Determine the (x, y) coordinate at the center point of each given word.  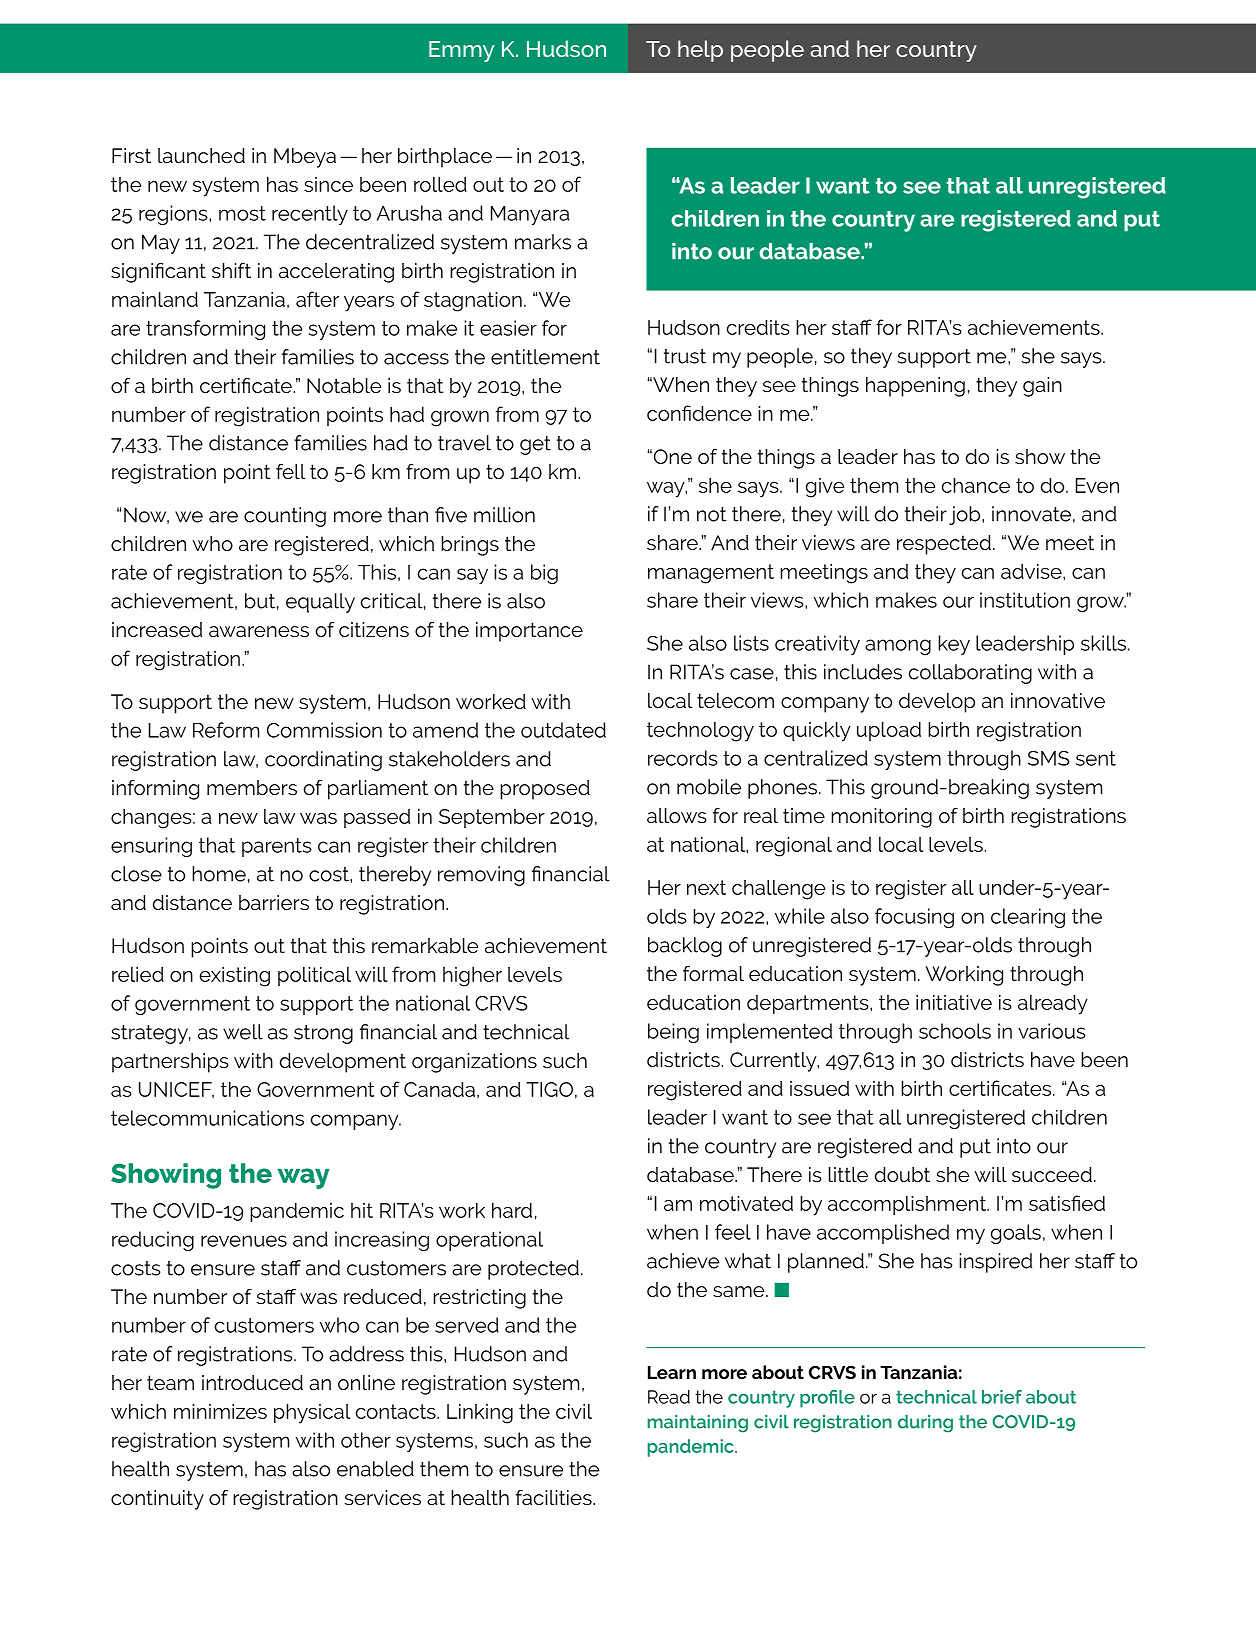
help (700, 51)
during (925, 1424)
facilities (555, 1497)
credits (758, 327)
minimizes (220, 1411)
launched (201, 155)
